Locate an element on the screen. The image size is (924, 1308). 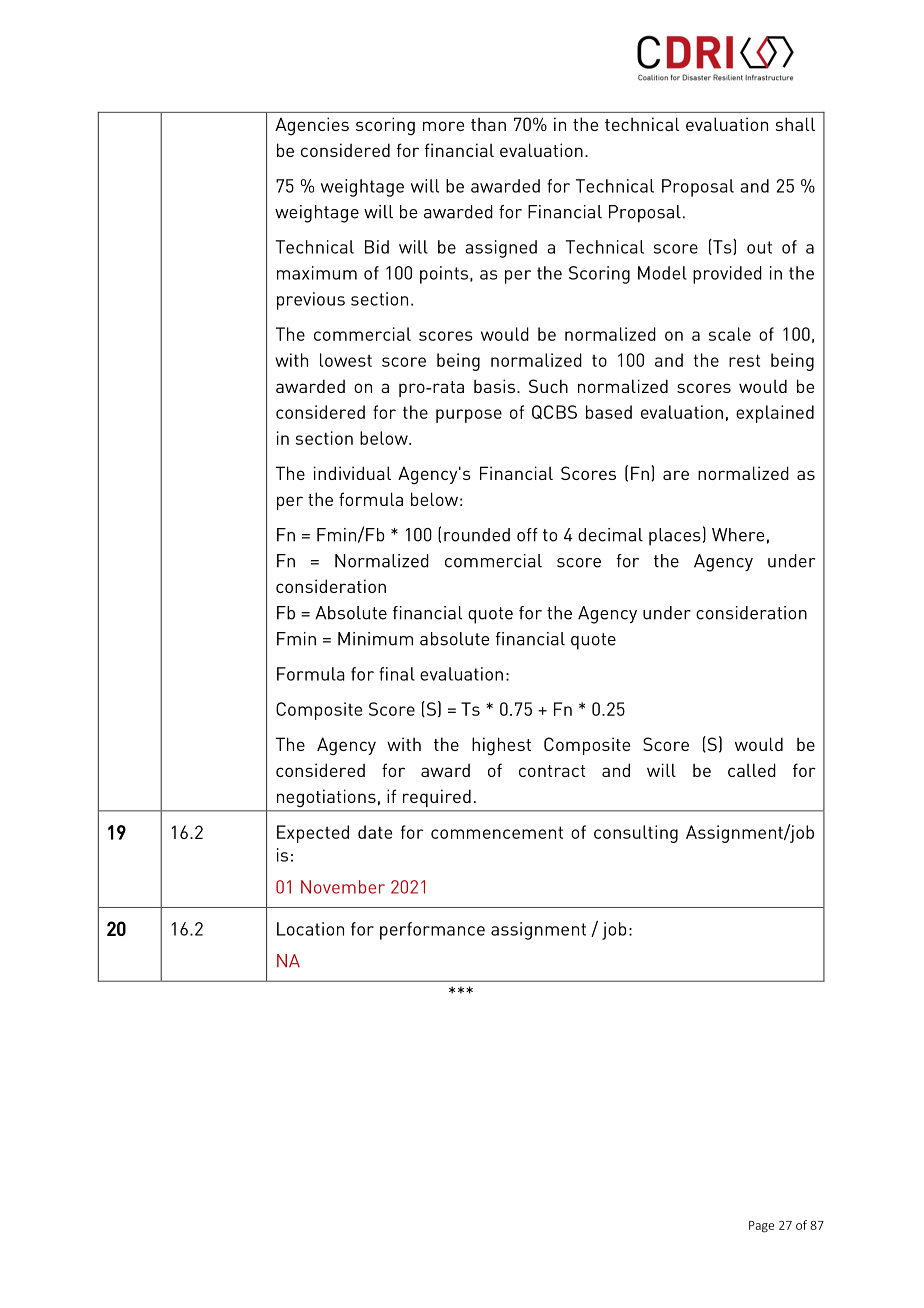
called is located at coordinates (752, 770).
